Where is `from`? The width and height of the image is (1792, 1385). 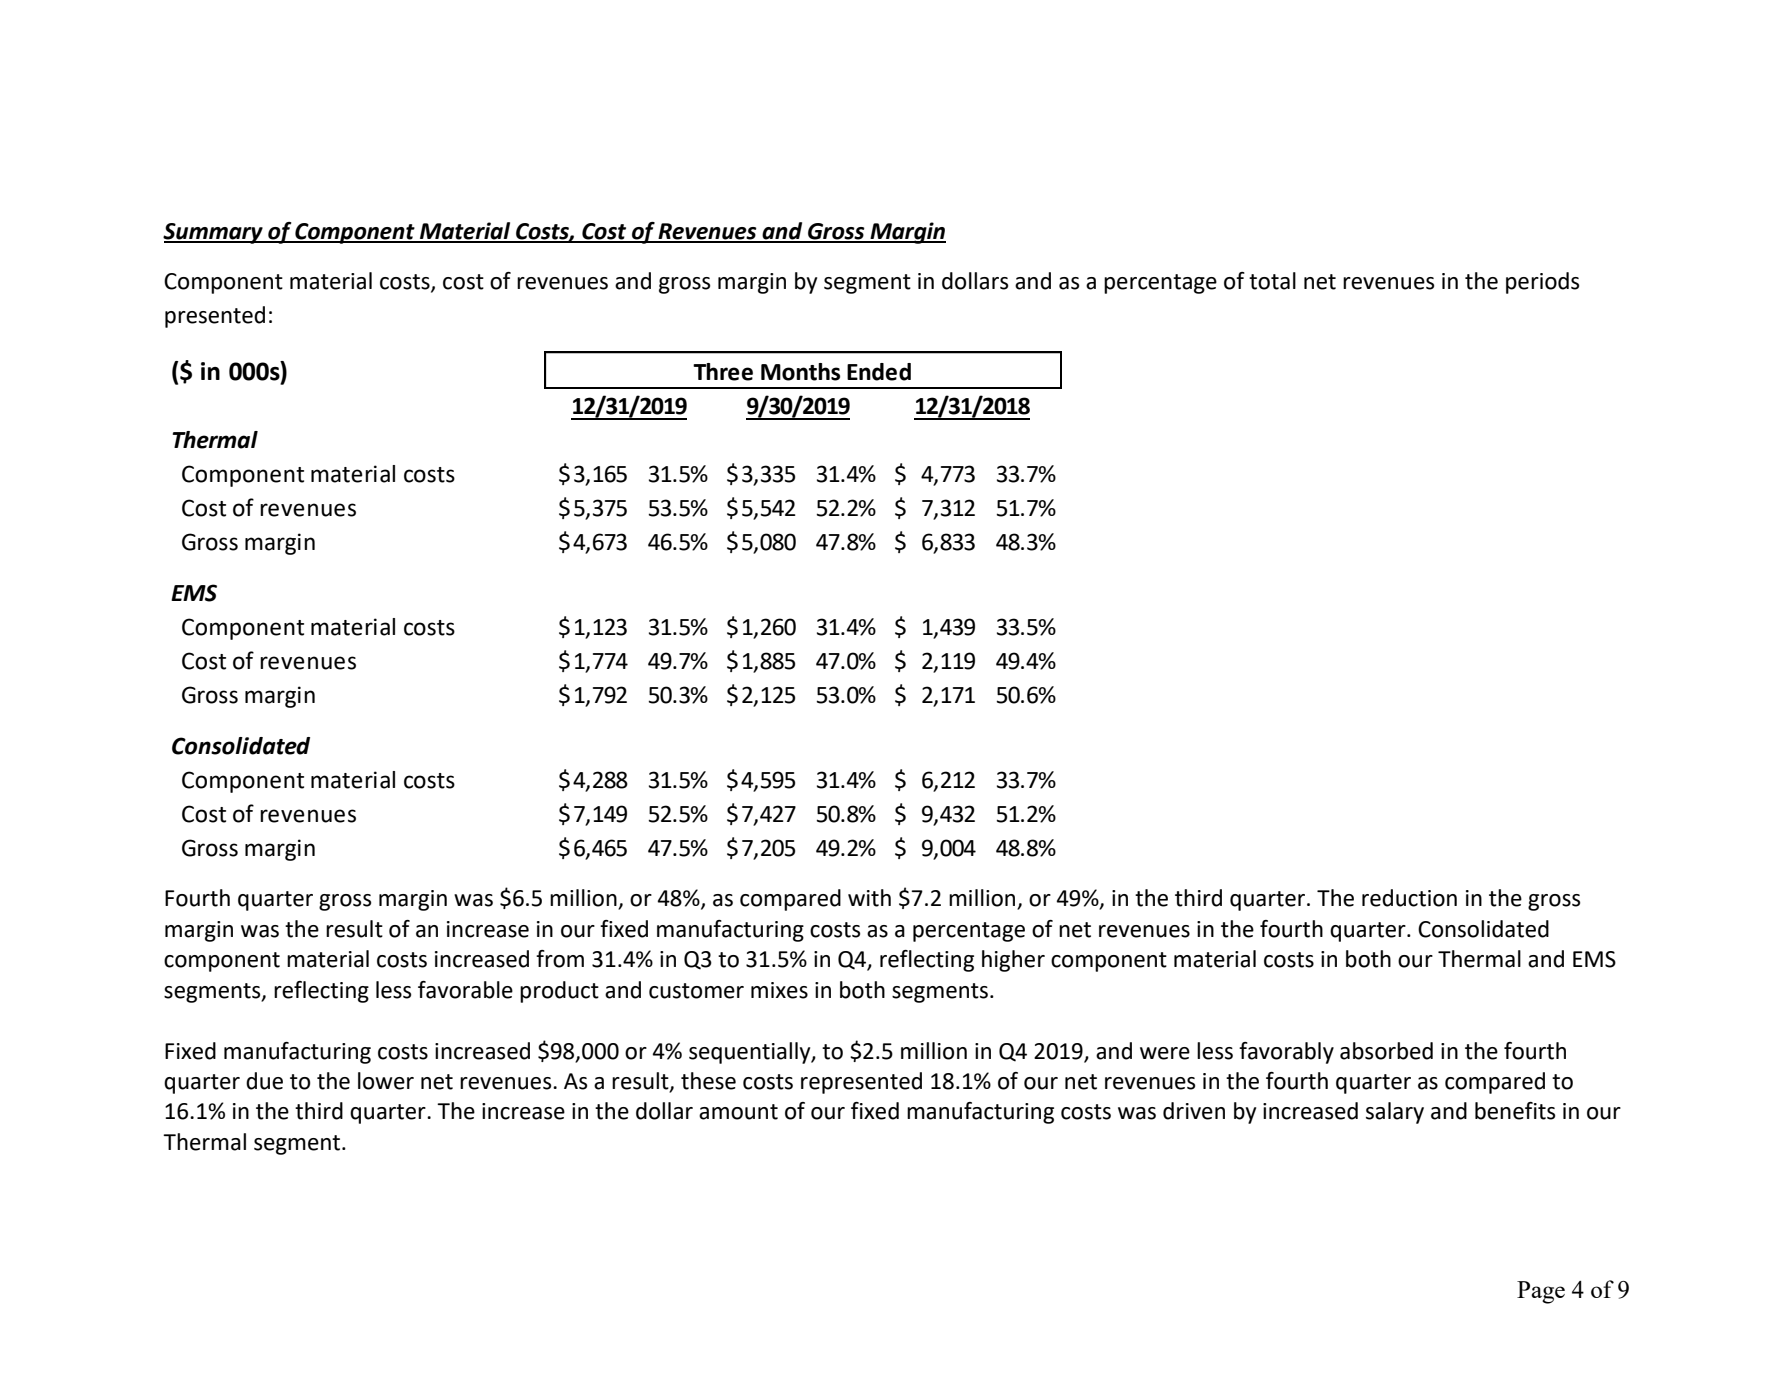
from is located at coordinates (560, 959).
